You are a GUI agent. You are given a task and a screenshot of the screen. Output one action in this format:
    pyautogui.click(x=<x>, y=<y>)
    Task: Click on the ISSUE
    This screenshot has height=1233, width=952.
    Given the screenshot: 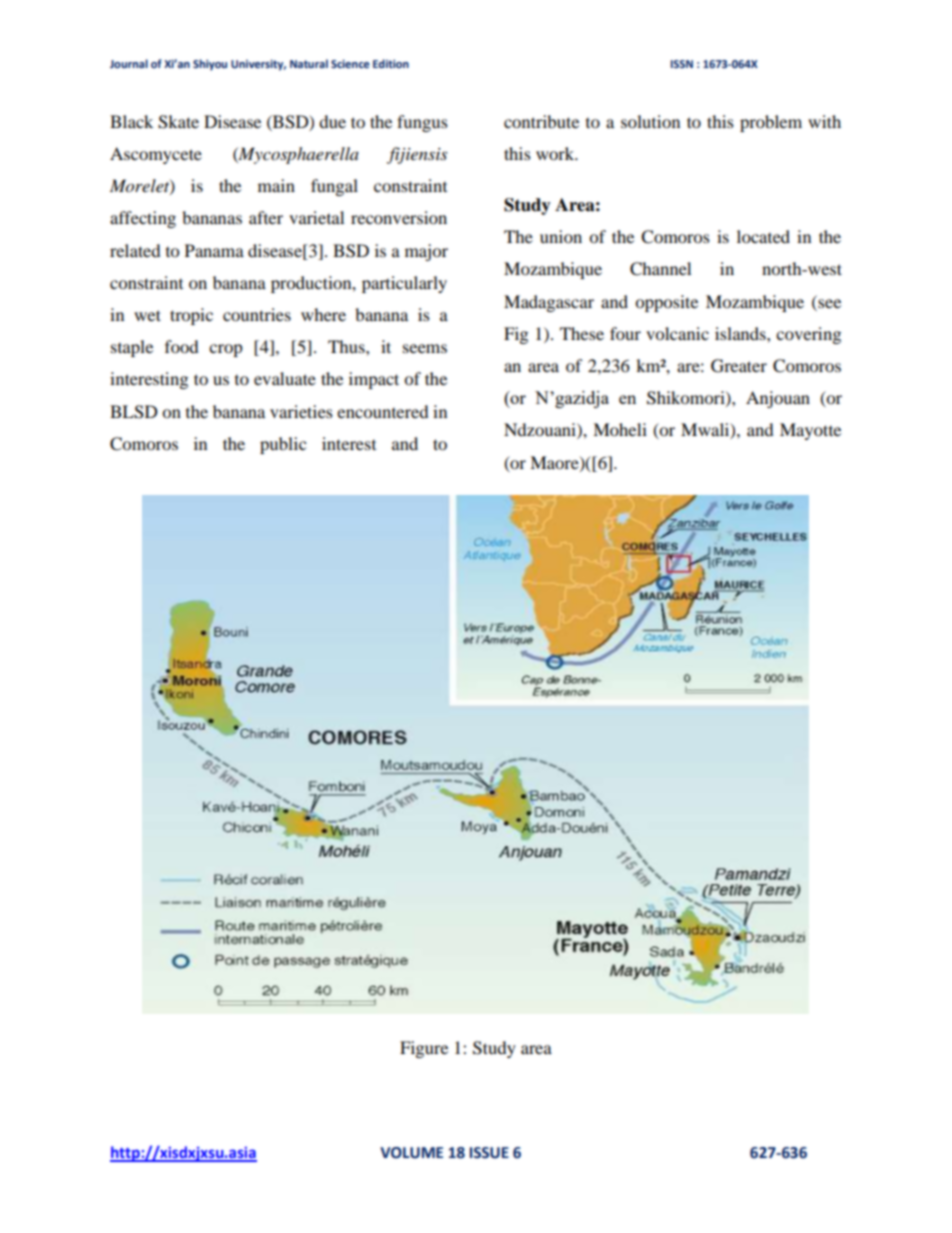 What is the action you would take?
    pyautogui.click(x=489, y=1153)
